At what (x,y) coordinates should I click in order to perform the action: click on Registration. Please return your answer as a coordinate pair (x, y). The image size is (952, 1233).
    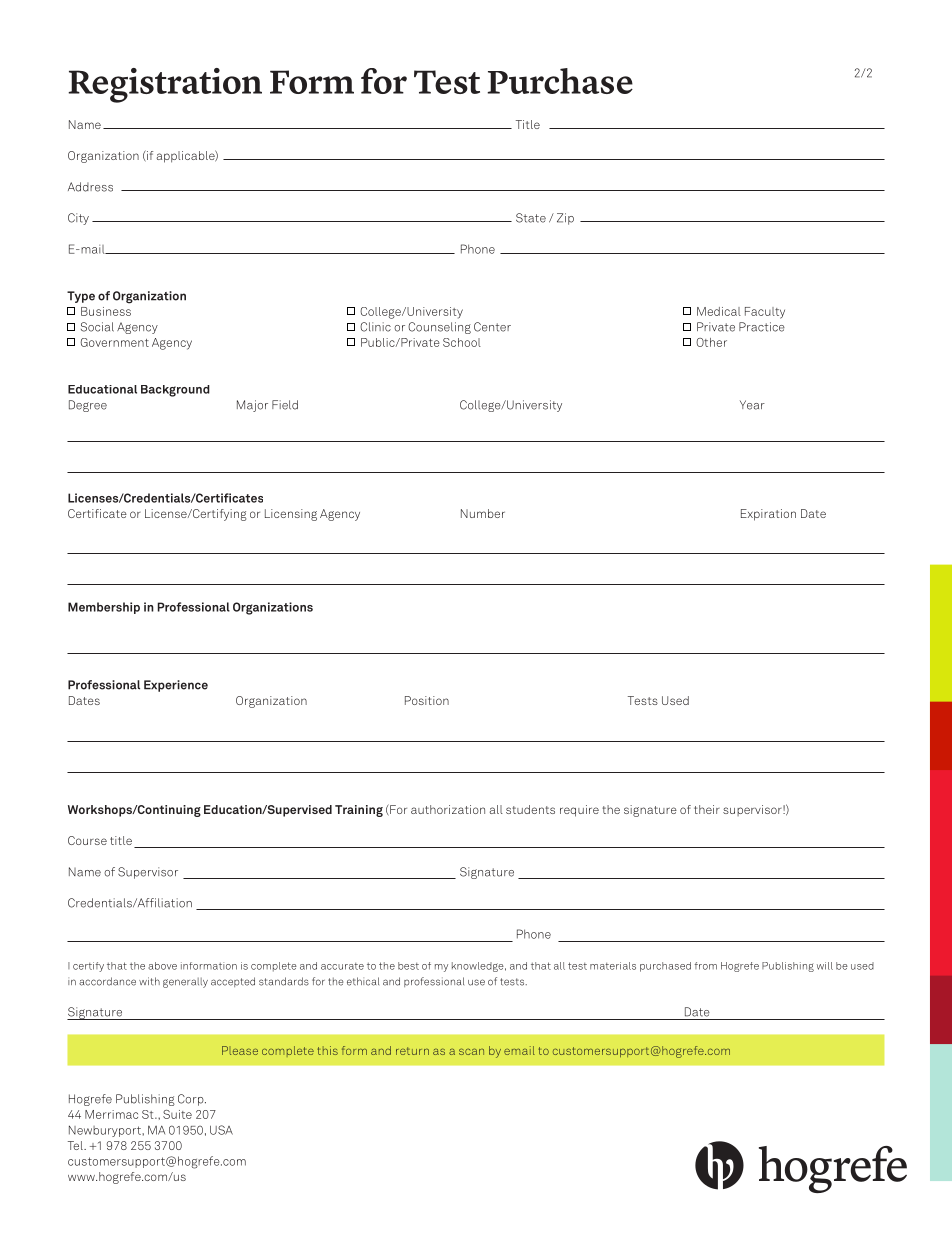
    Looking at the image, I should click on (165, 85).
